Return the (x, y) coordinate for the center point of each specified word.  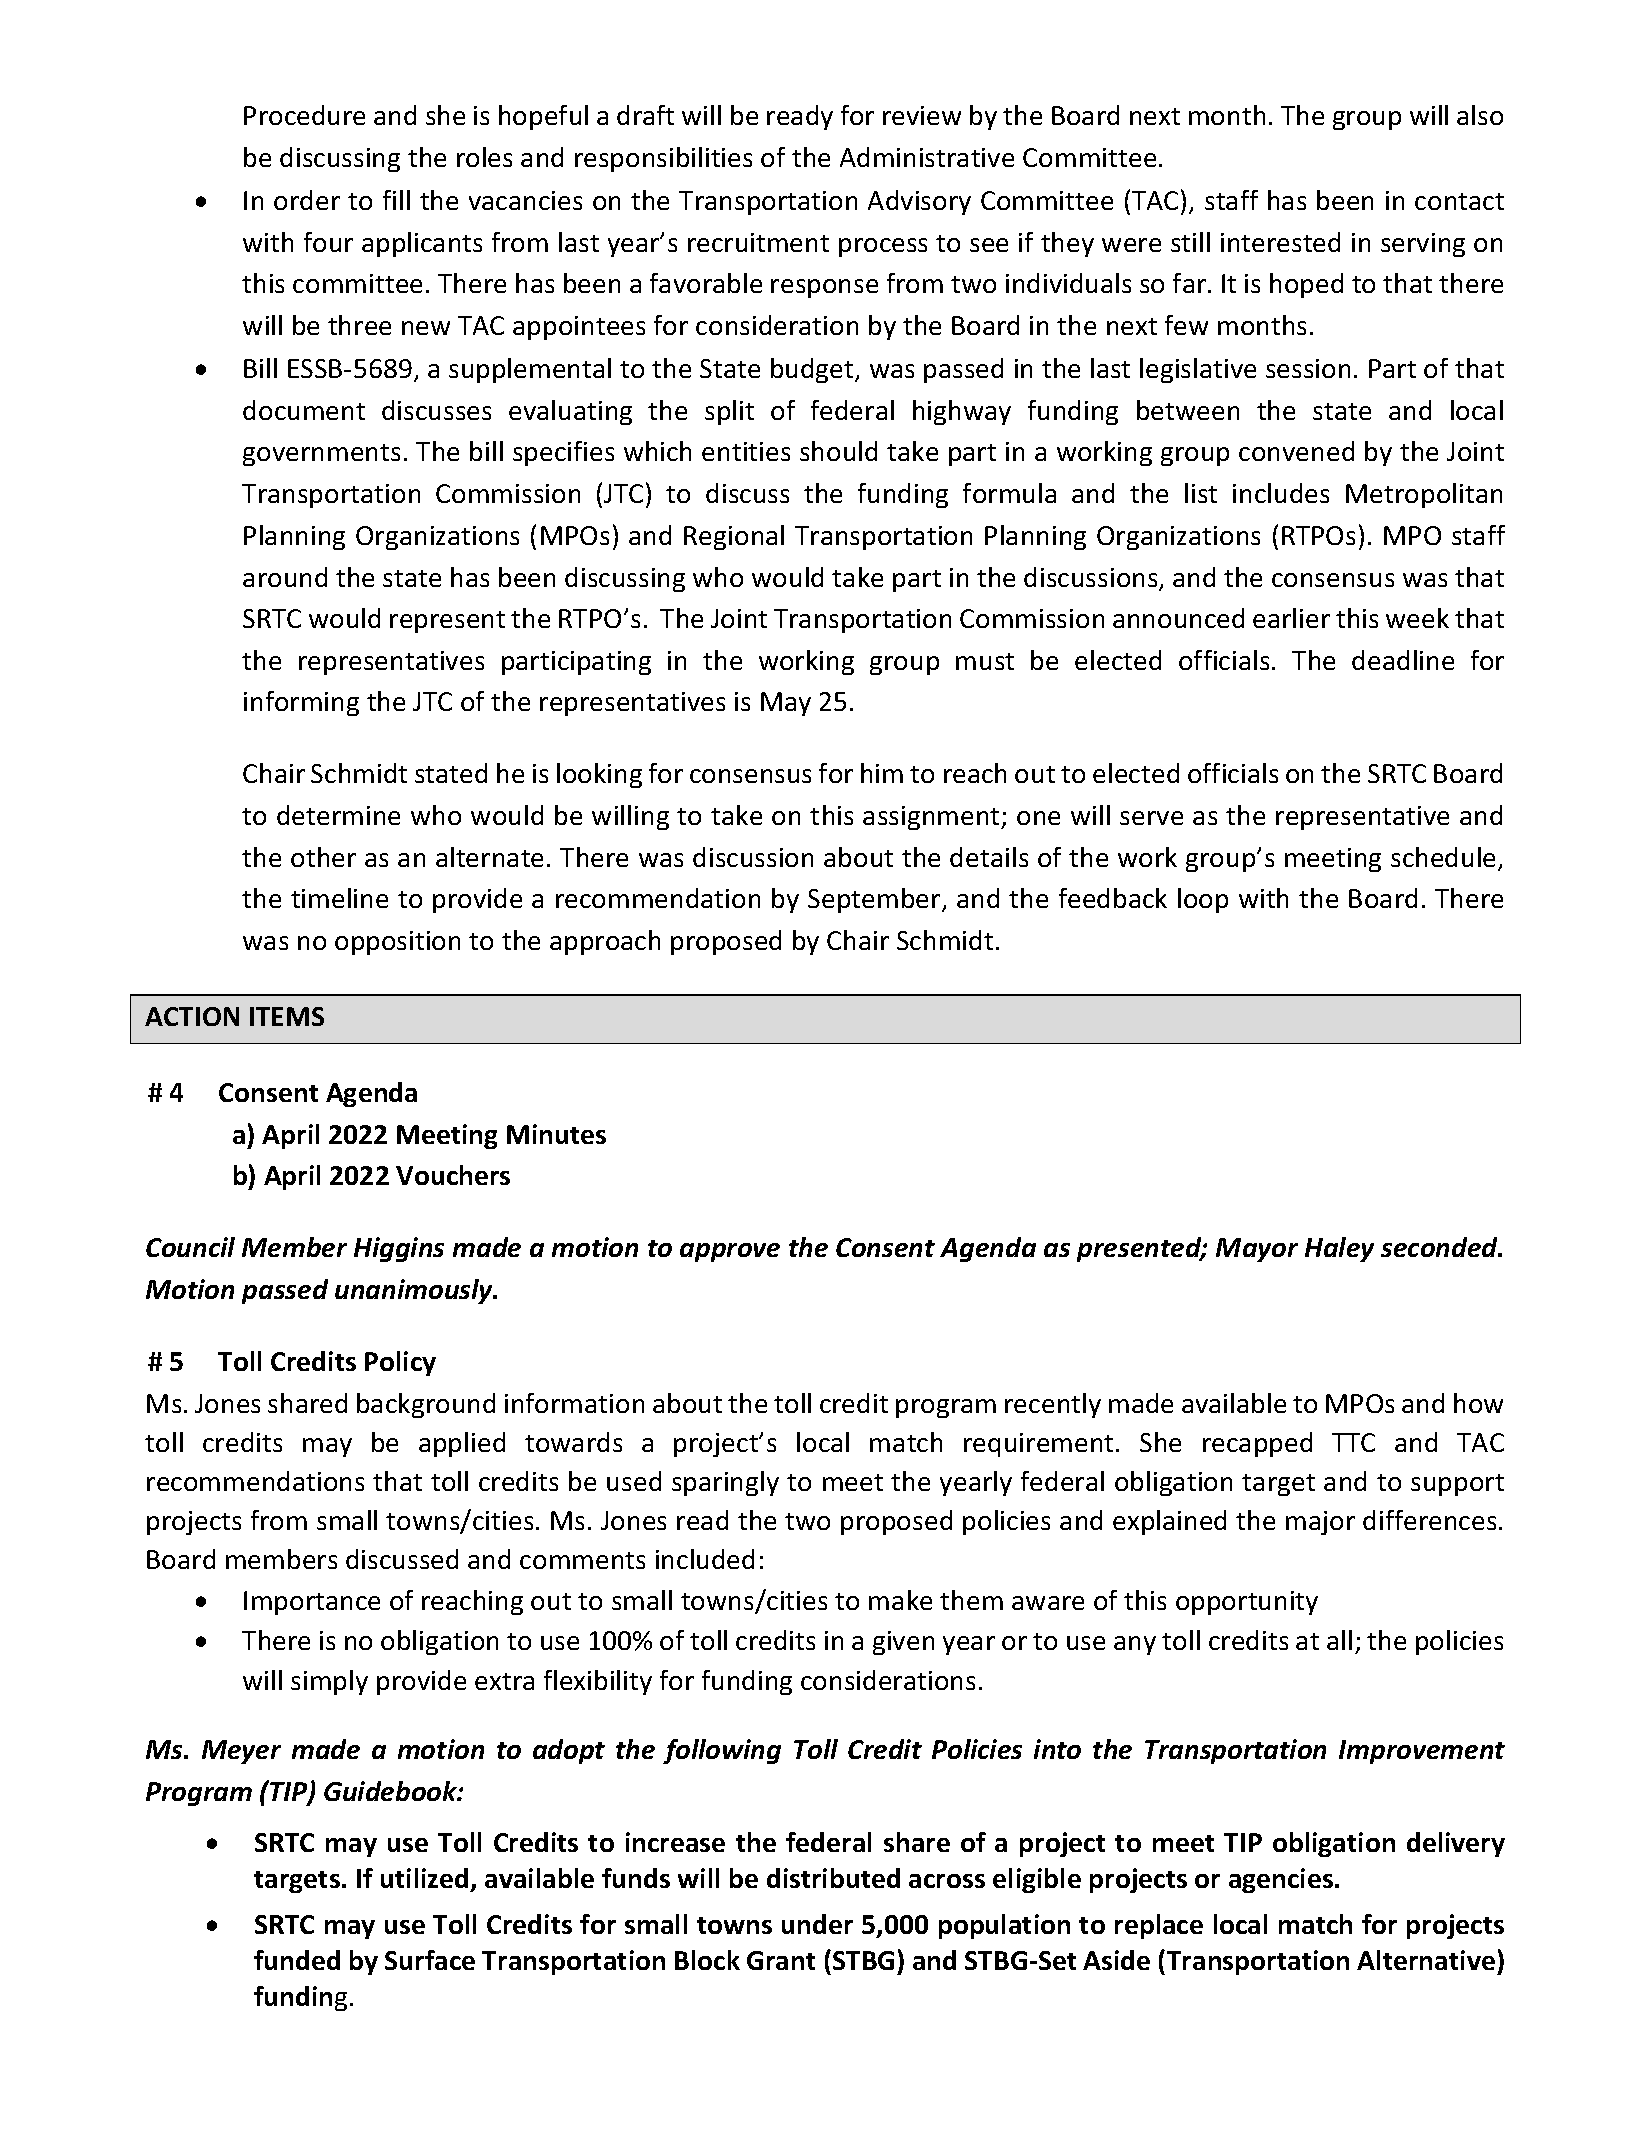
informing (301, 703)
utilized (424, 1878)
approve (730, 1252)
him (882, 773)
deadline (1403, 660)
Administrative (927, 157)
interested (1280, 242)
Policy (400, 1363)
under (817, 1924)
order (307, 200)
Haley (1339, 1249)
